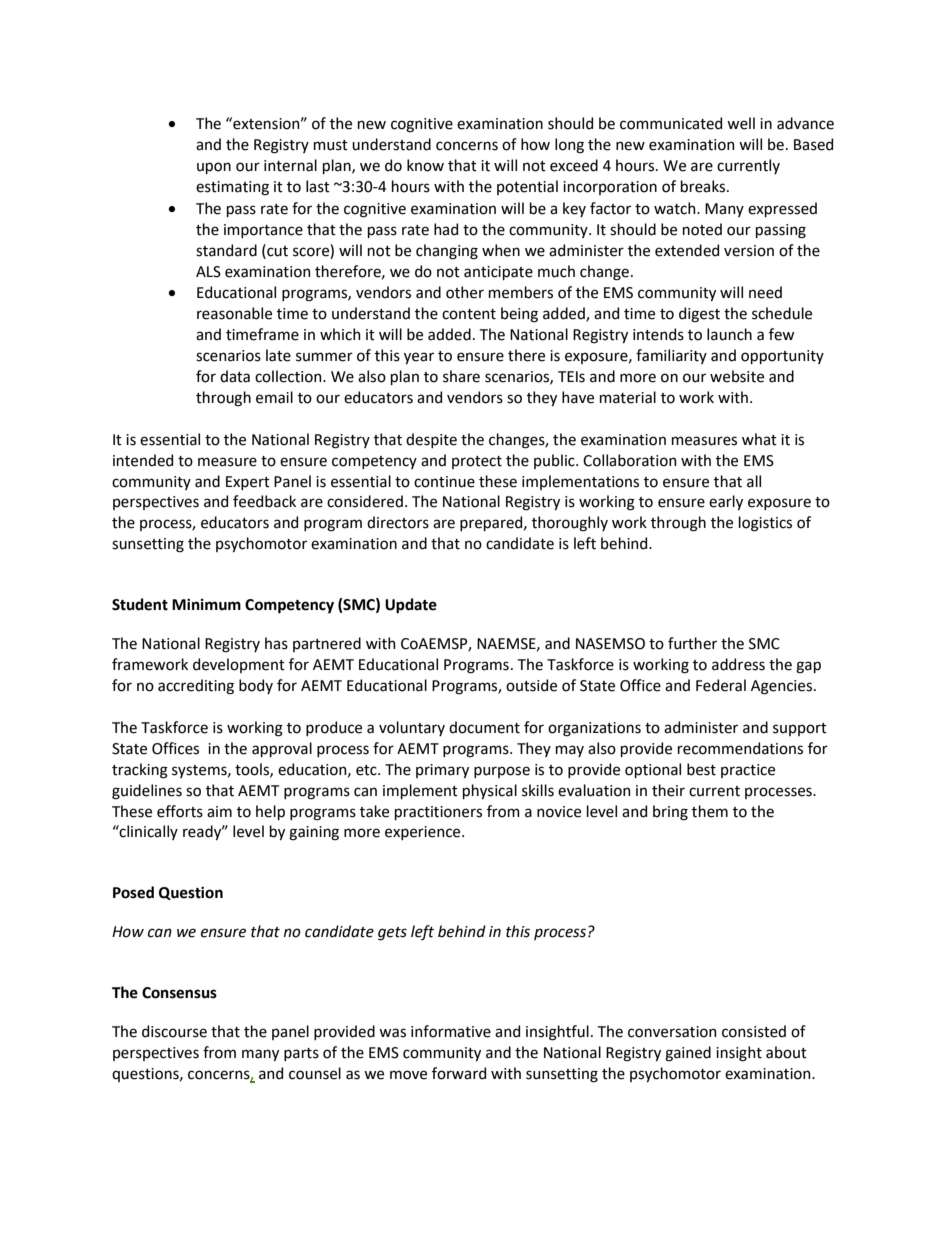 The image size is (952, 1233). I want to click on consisted, so click(754, 1031).
